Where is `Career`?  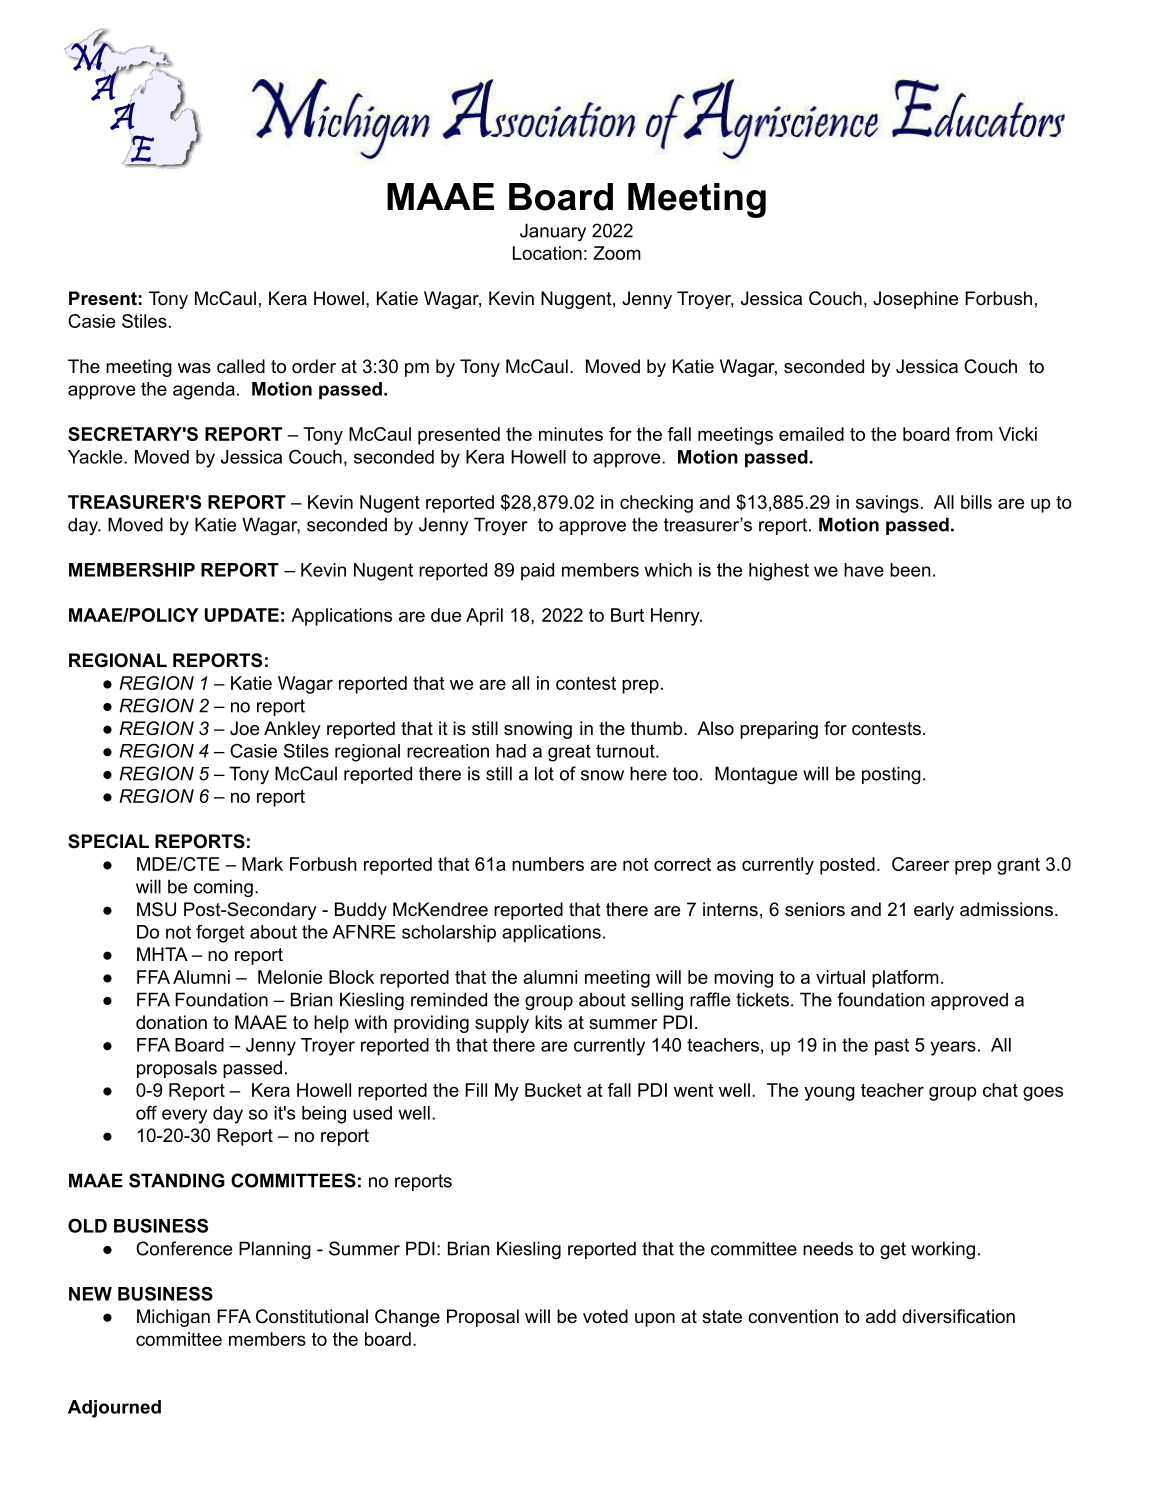 Career is located at coordinates (920, 864).
